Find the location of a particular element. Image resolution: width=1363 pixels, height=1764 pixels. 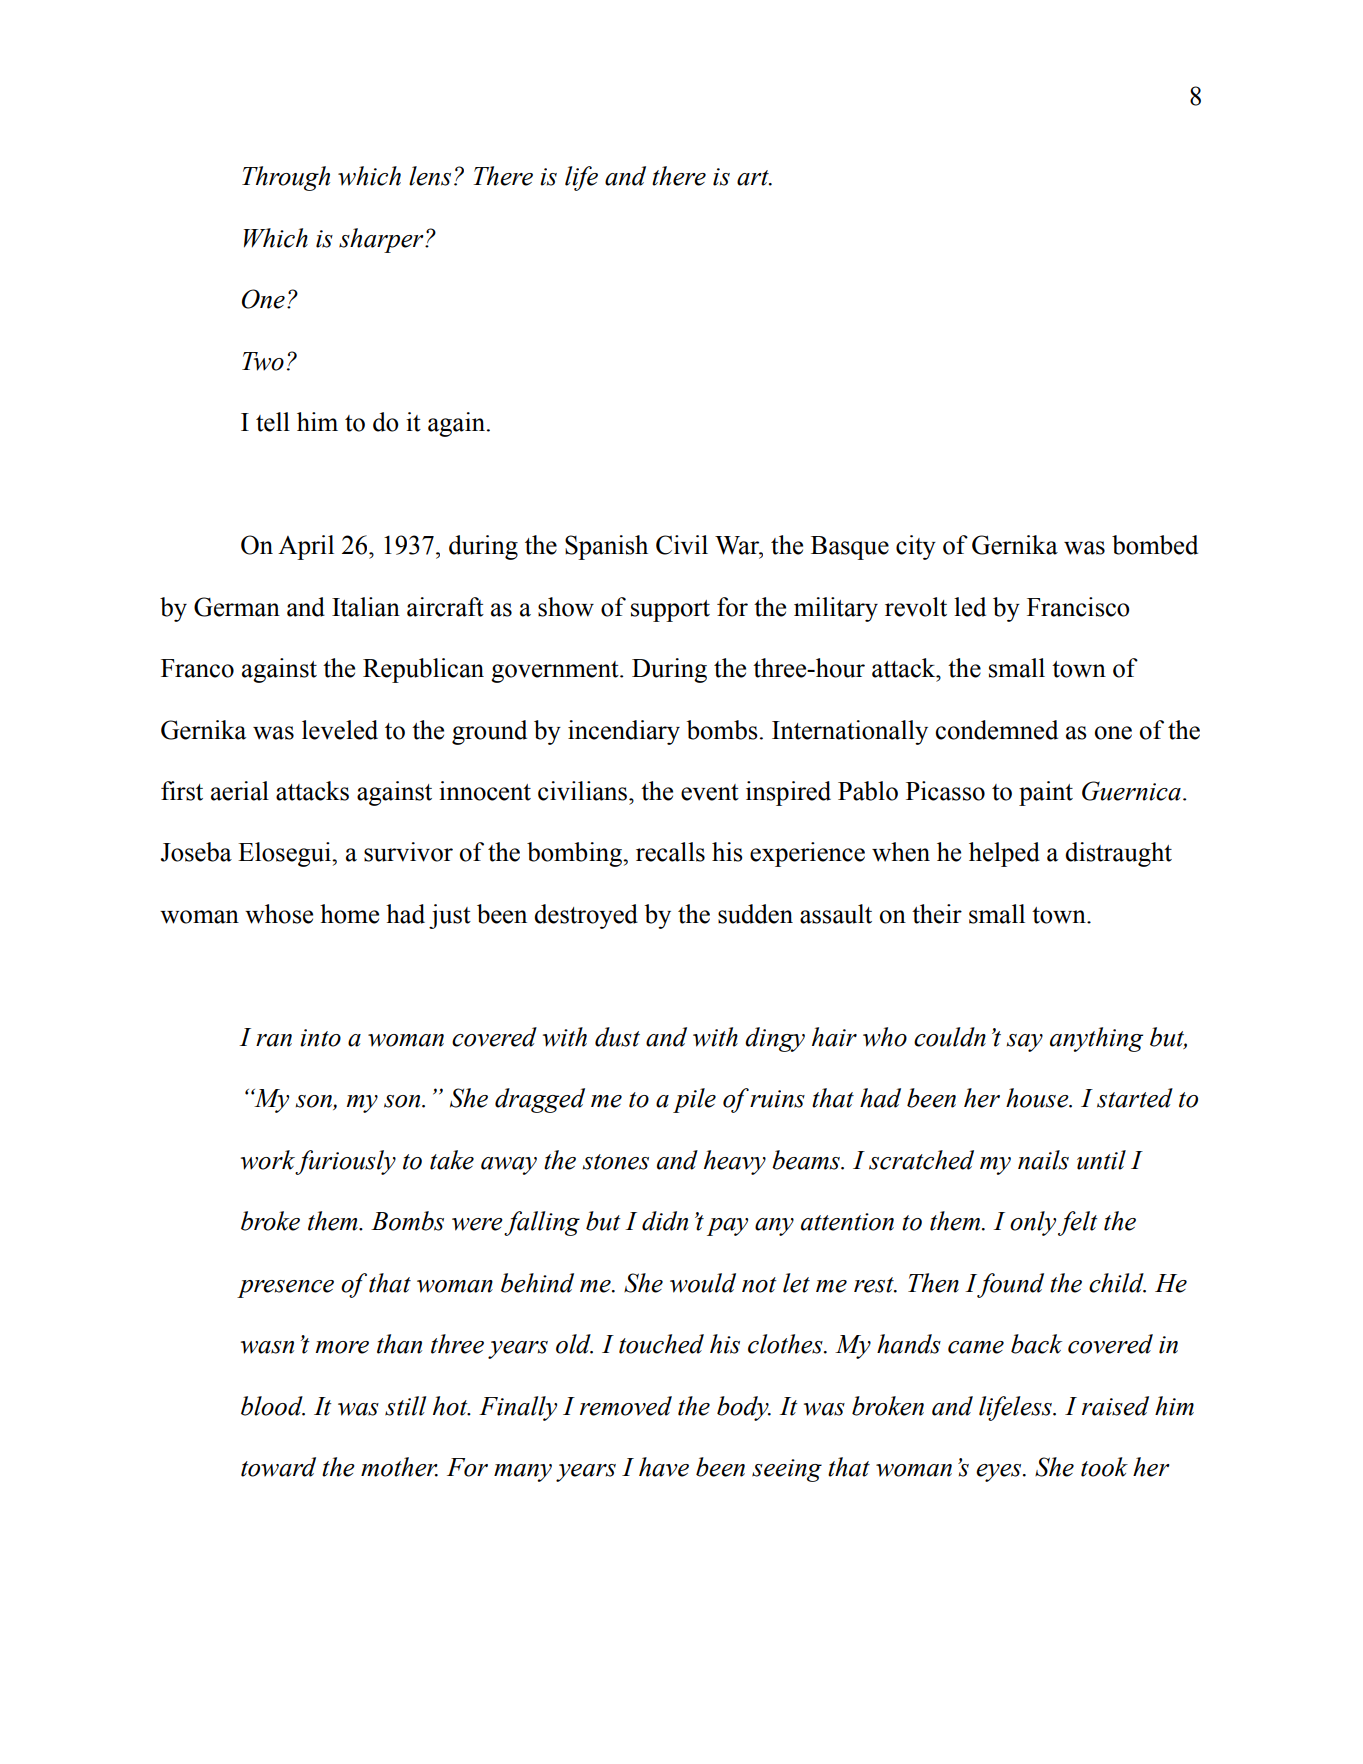

Through is located at coordinates (286, 178).
